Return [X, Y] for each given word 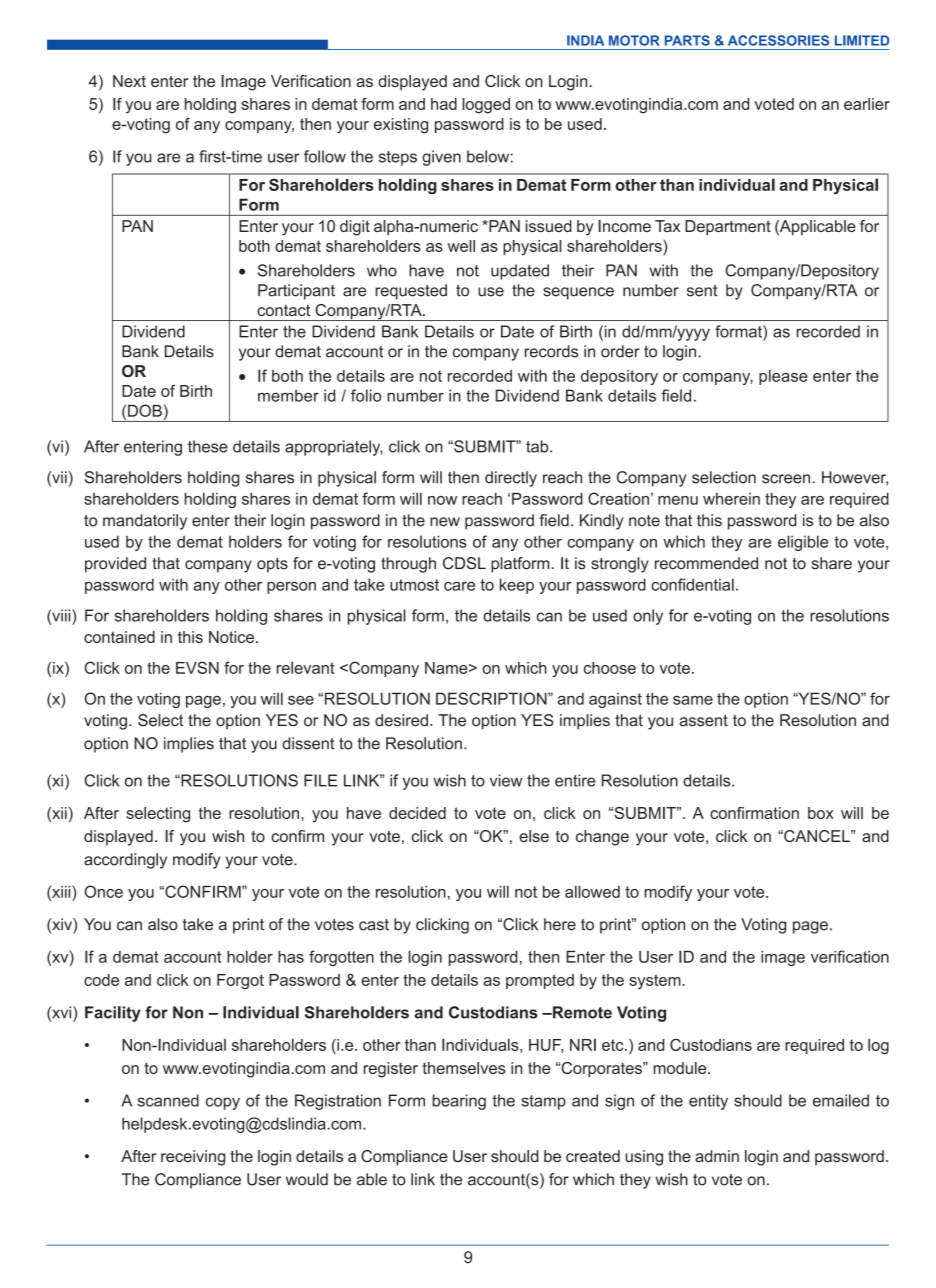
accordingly [125, 861]
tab [538, 446]
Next [129, 81]
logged [486, 106]
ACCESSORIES [778, 40]
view [506, 780]
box [821, 813]
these [208, 446]
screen [787, 479]
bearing [459, 1102]
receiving [193, 1158]
